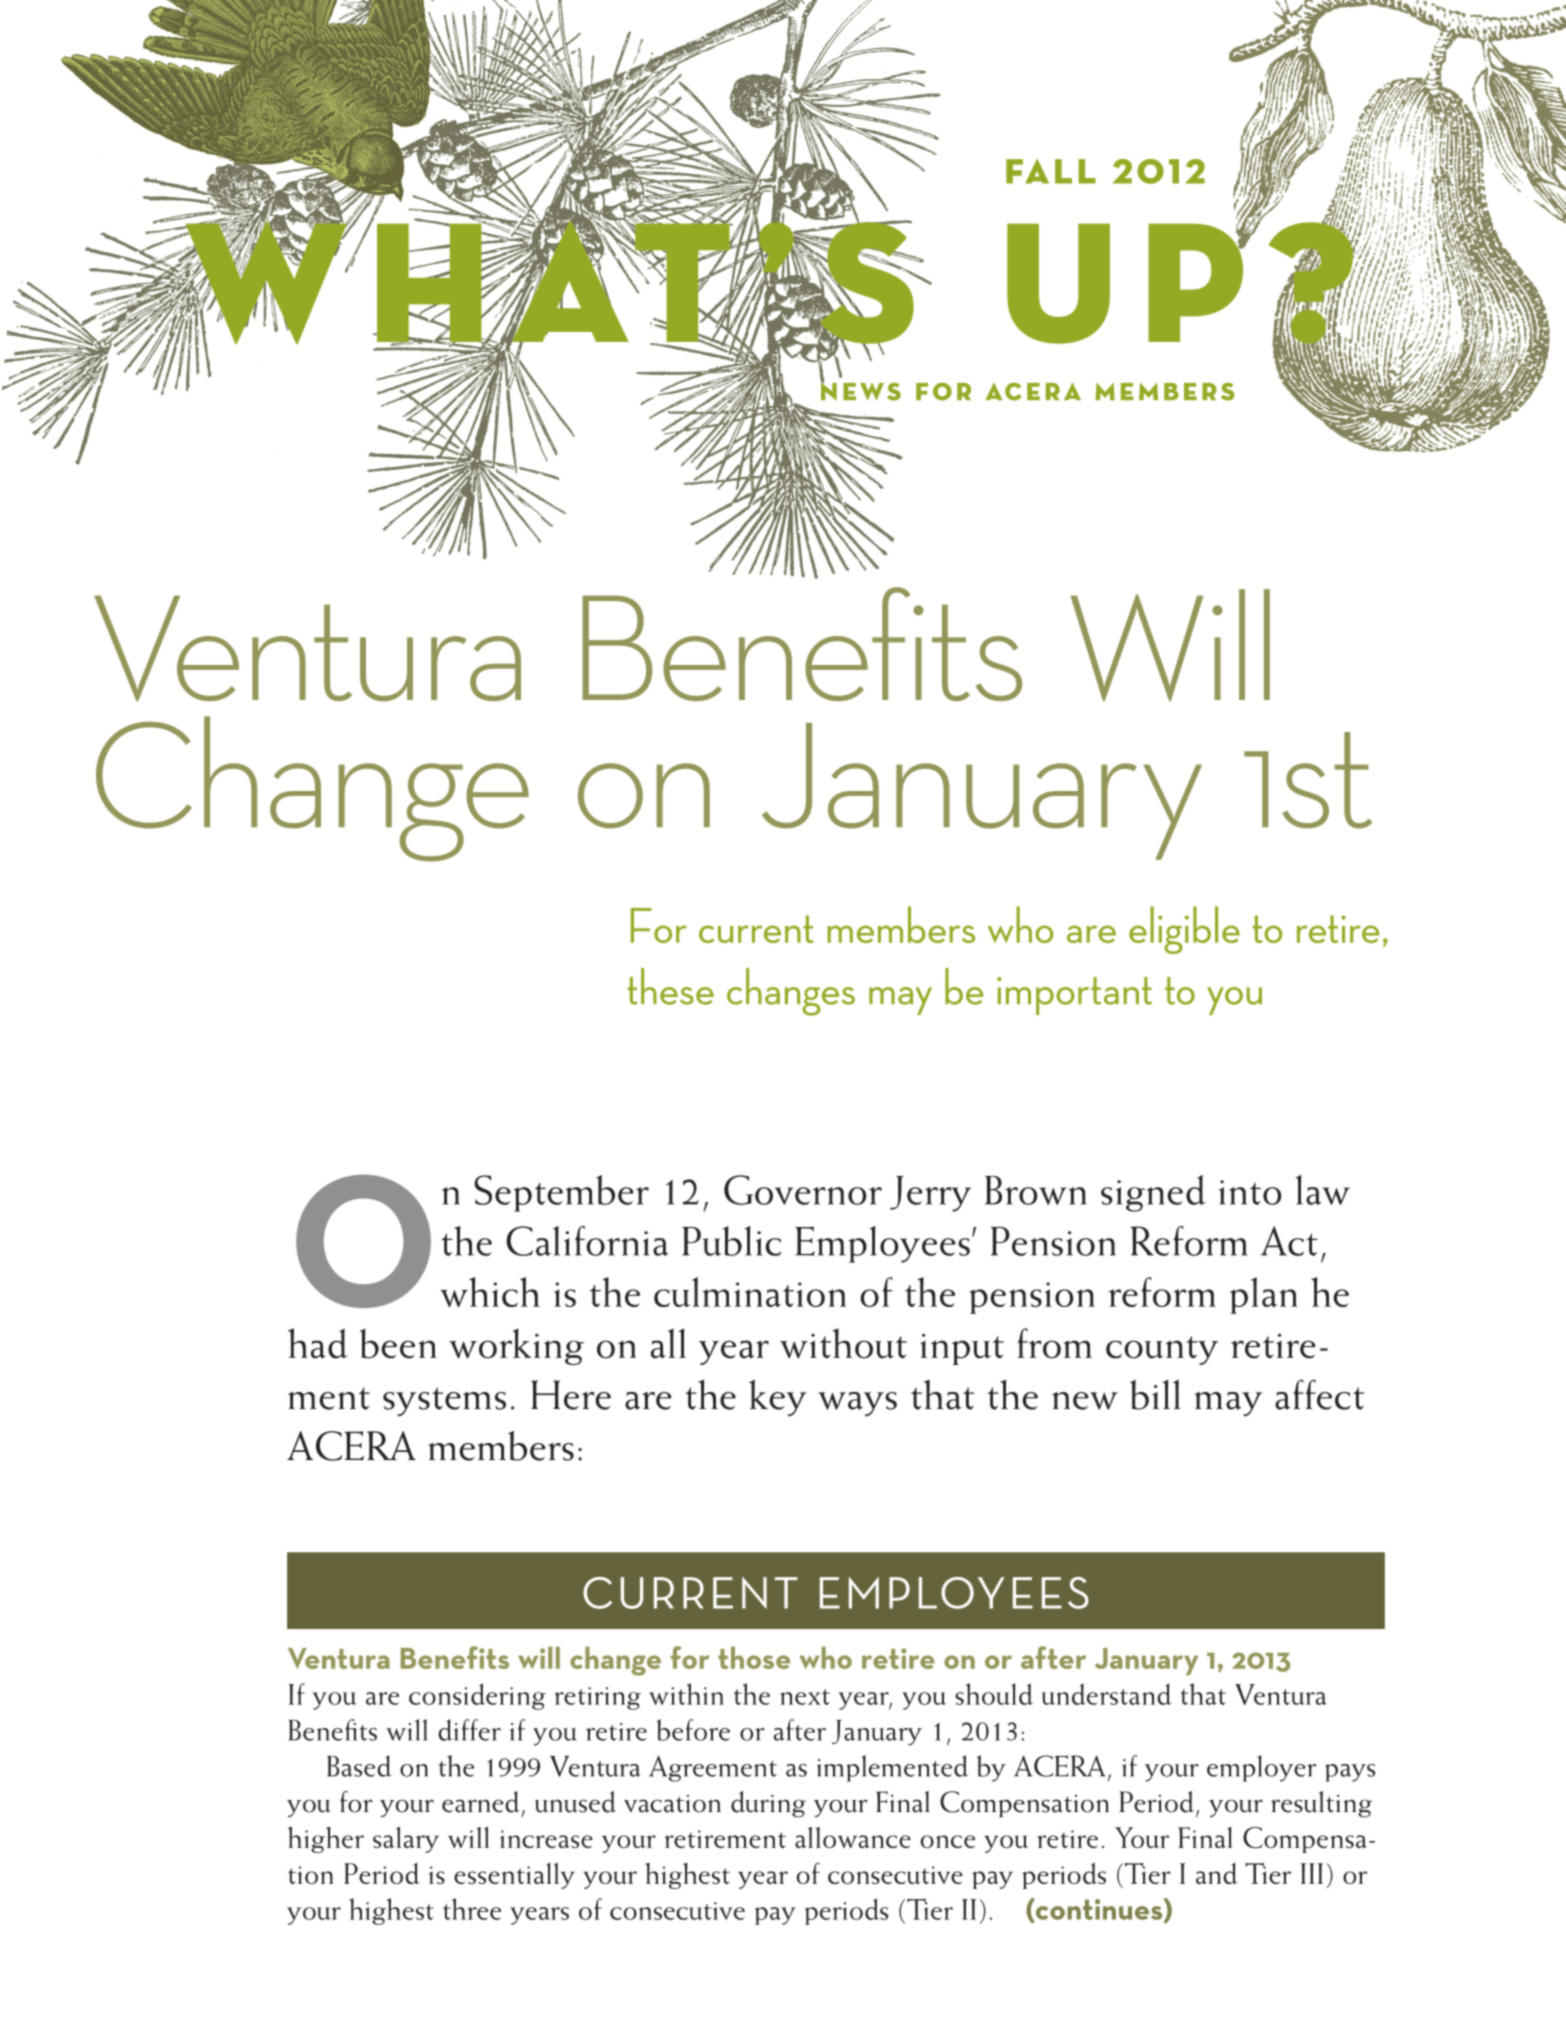  I want to click on three, so click(472, 1909).
